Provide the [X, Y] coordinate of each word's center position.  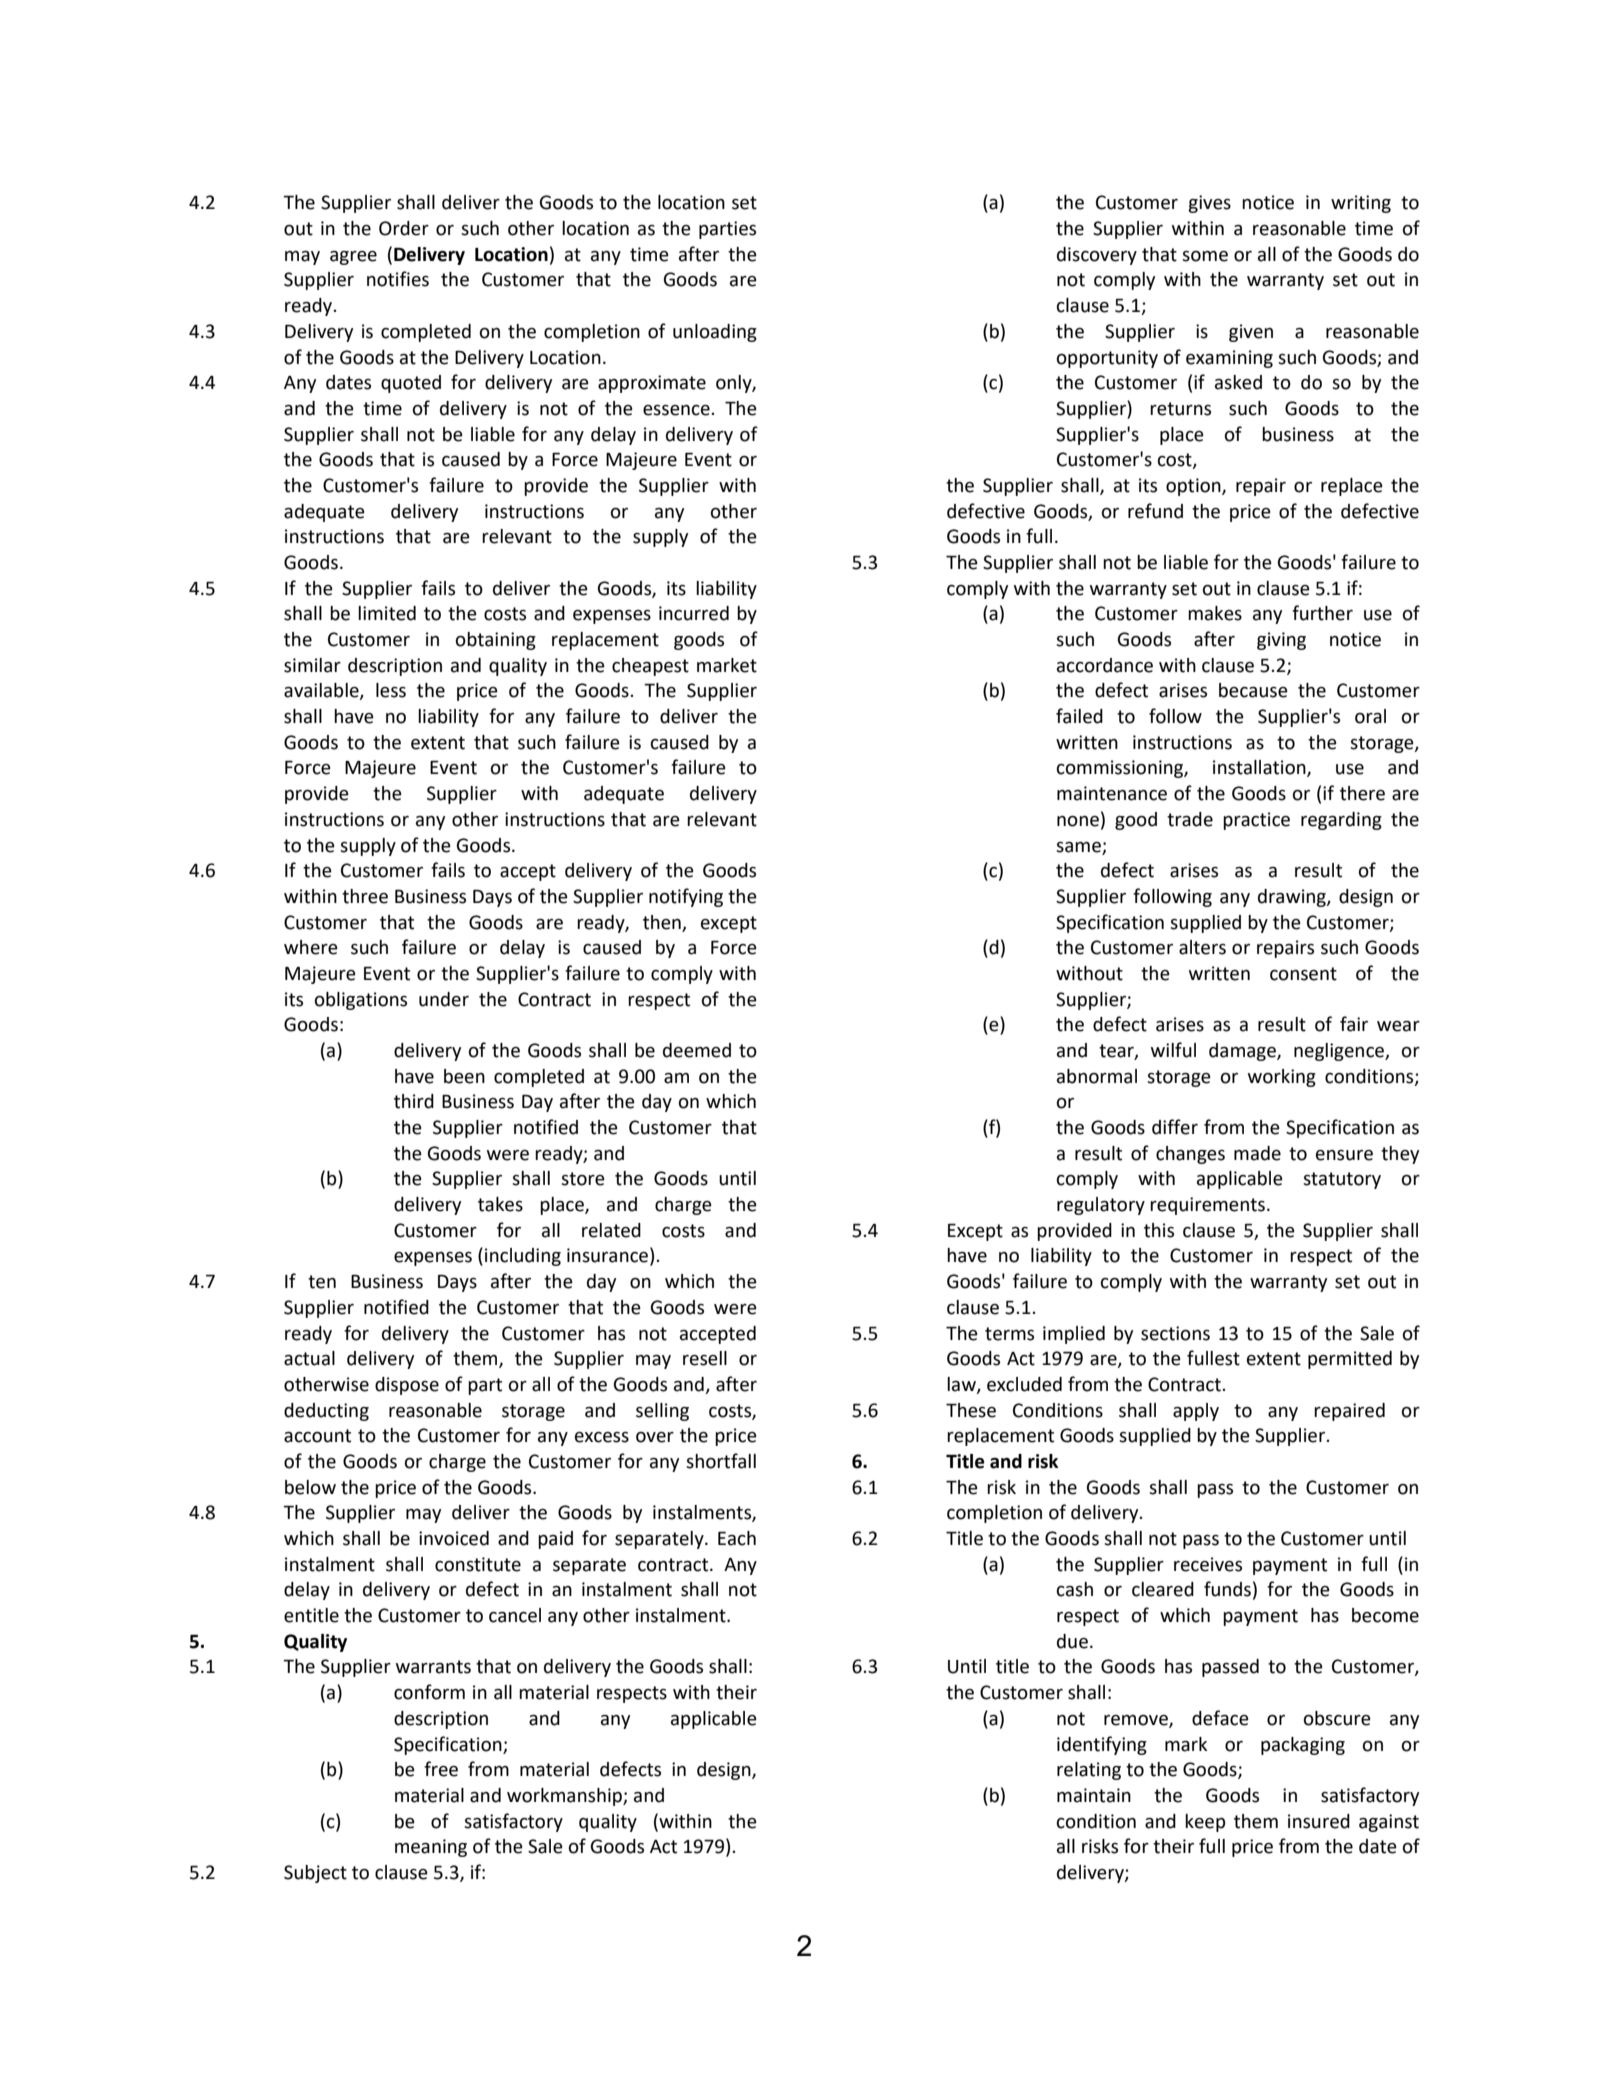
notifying [686, 897]
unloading [715, 333]
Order [404, 228]
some [1205, 256]
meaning [431, 1848]
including [523, 1257]
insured [1319, 1821]
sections [1175, 1333]
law [962, 1385]
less [391, 690]
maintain [1094, 1795]
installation [1260, 768]
